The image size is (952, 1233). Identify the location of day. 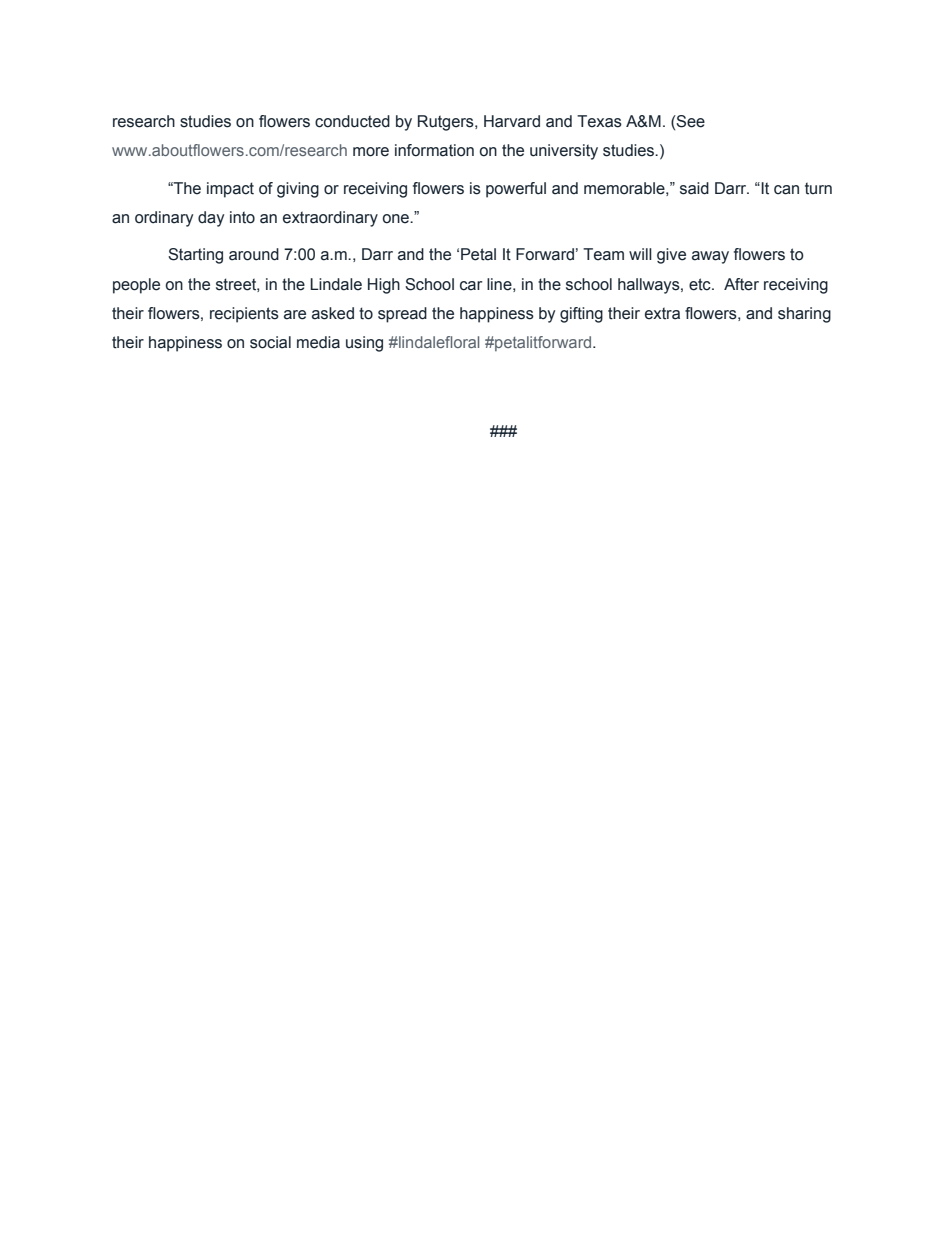
(211, 219).
